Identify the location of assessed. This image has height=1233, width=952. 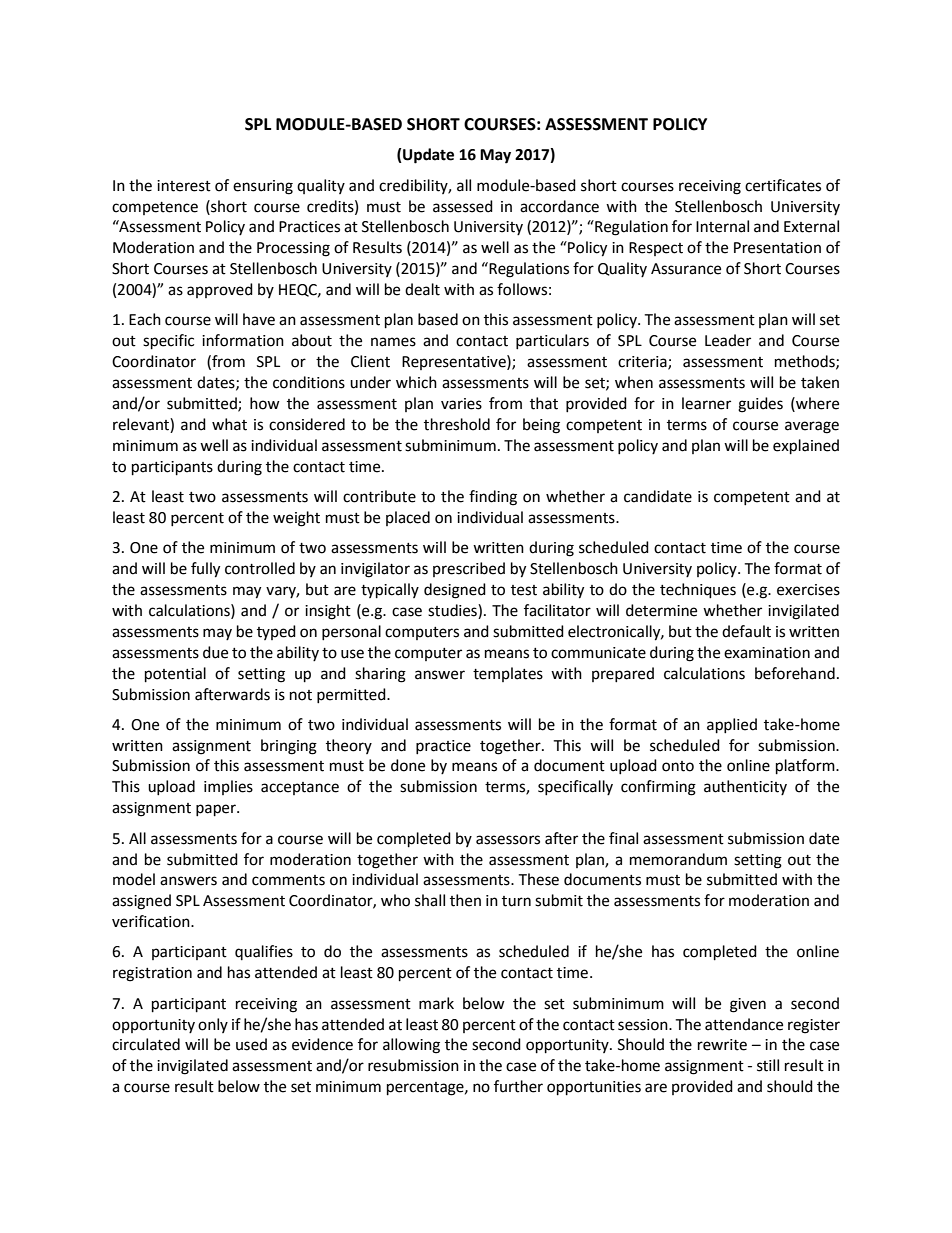
(463, 206).
